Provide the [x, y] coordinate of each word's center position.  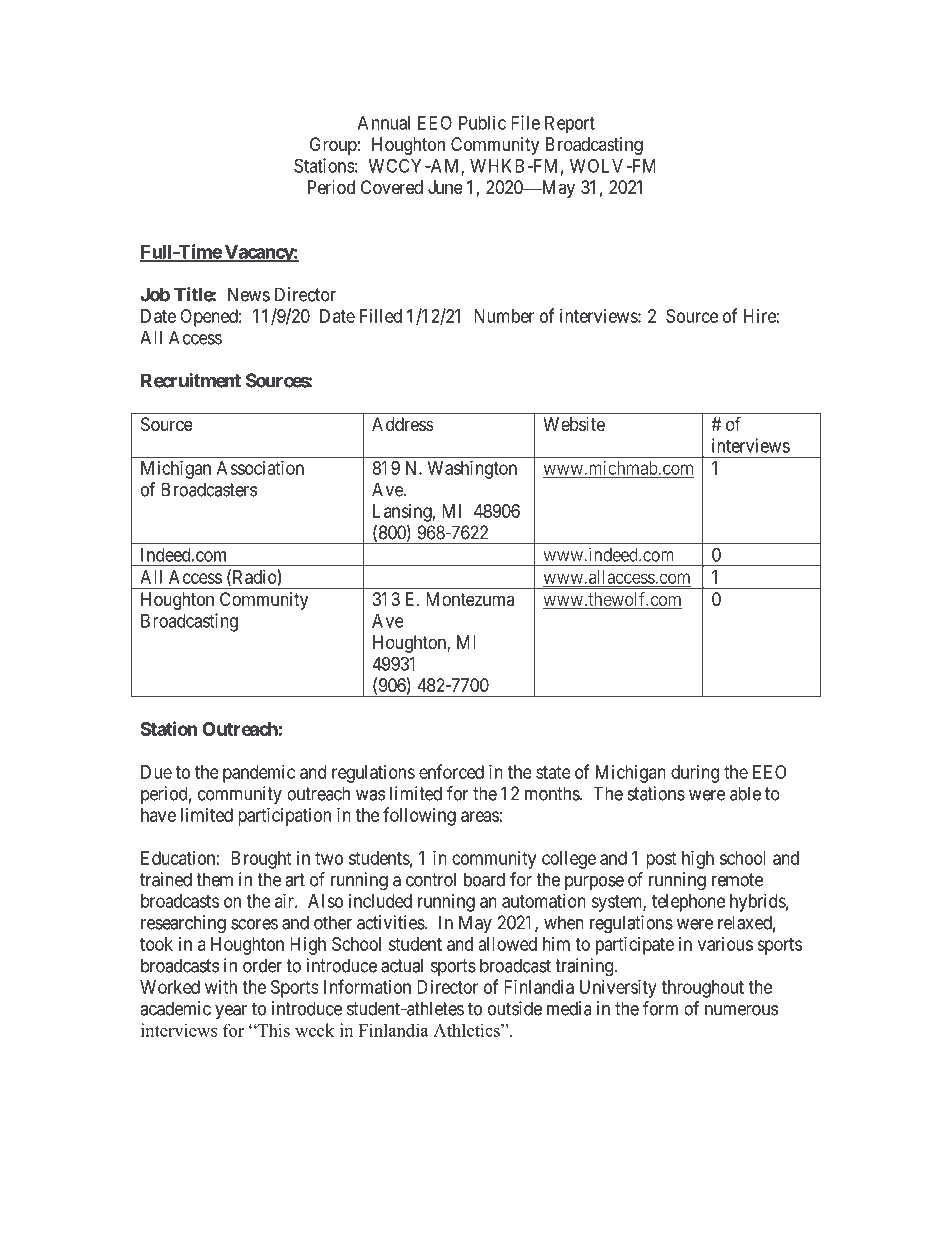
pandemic [259, 774]
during [695, 774]
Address [402, 424]
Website [574, 424]
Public [482, 122]
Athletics [467, 1030]
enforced [451, 771]
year [231, 1012]
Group [333, 146]
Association [260, 468]
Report [570, 124]
